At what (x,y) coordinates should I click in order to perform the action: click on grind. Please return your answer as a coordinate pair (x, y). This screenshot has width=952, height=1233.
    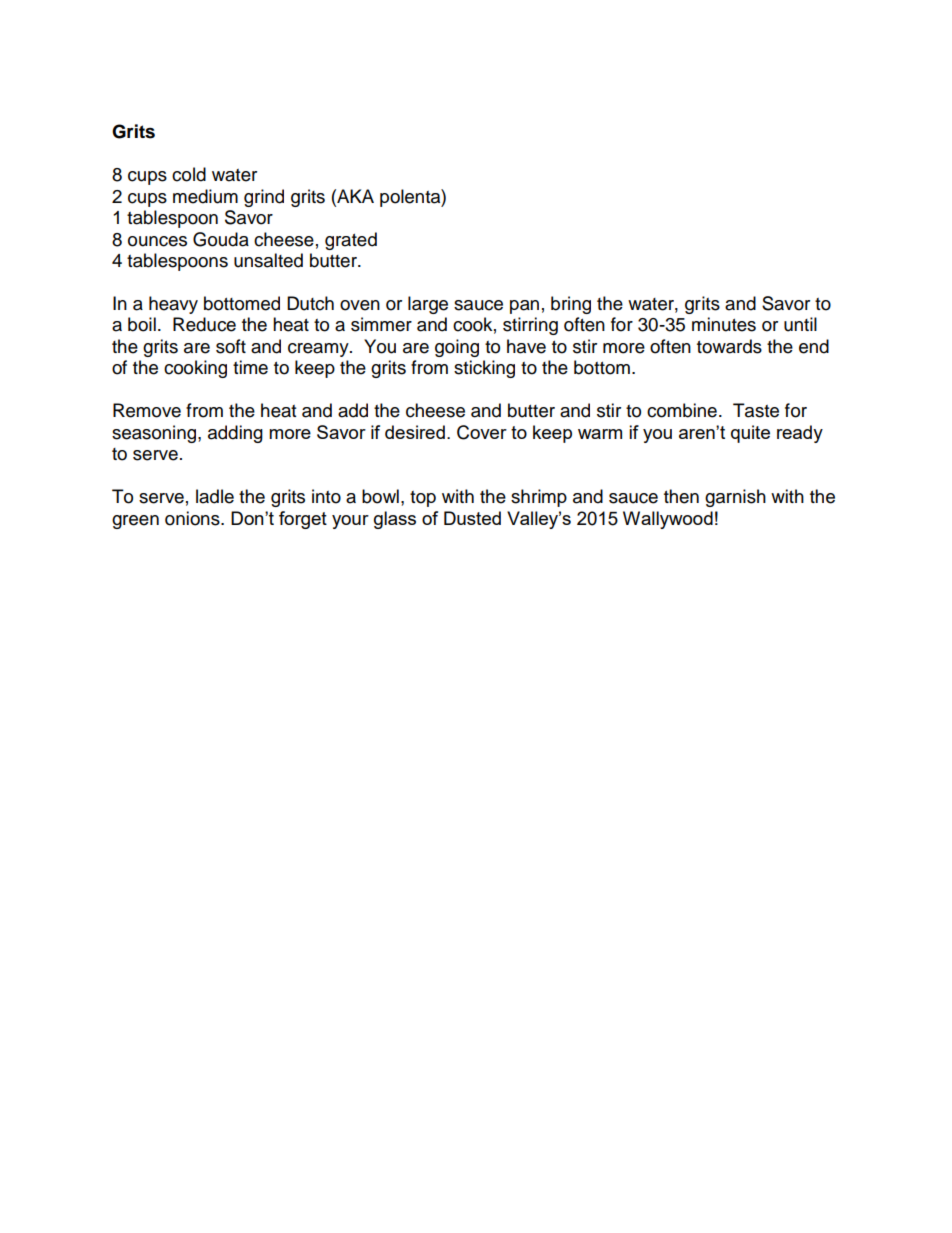
    Looking at the image, I should click on (264, 198).
